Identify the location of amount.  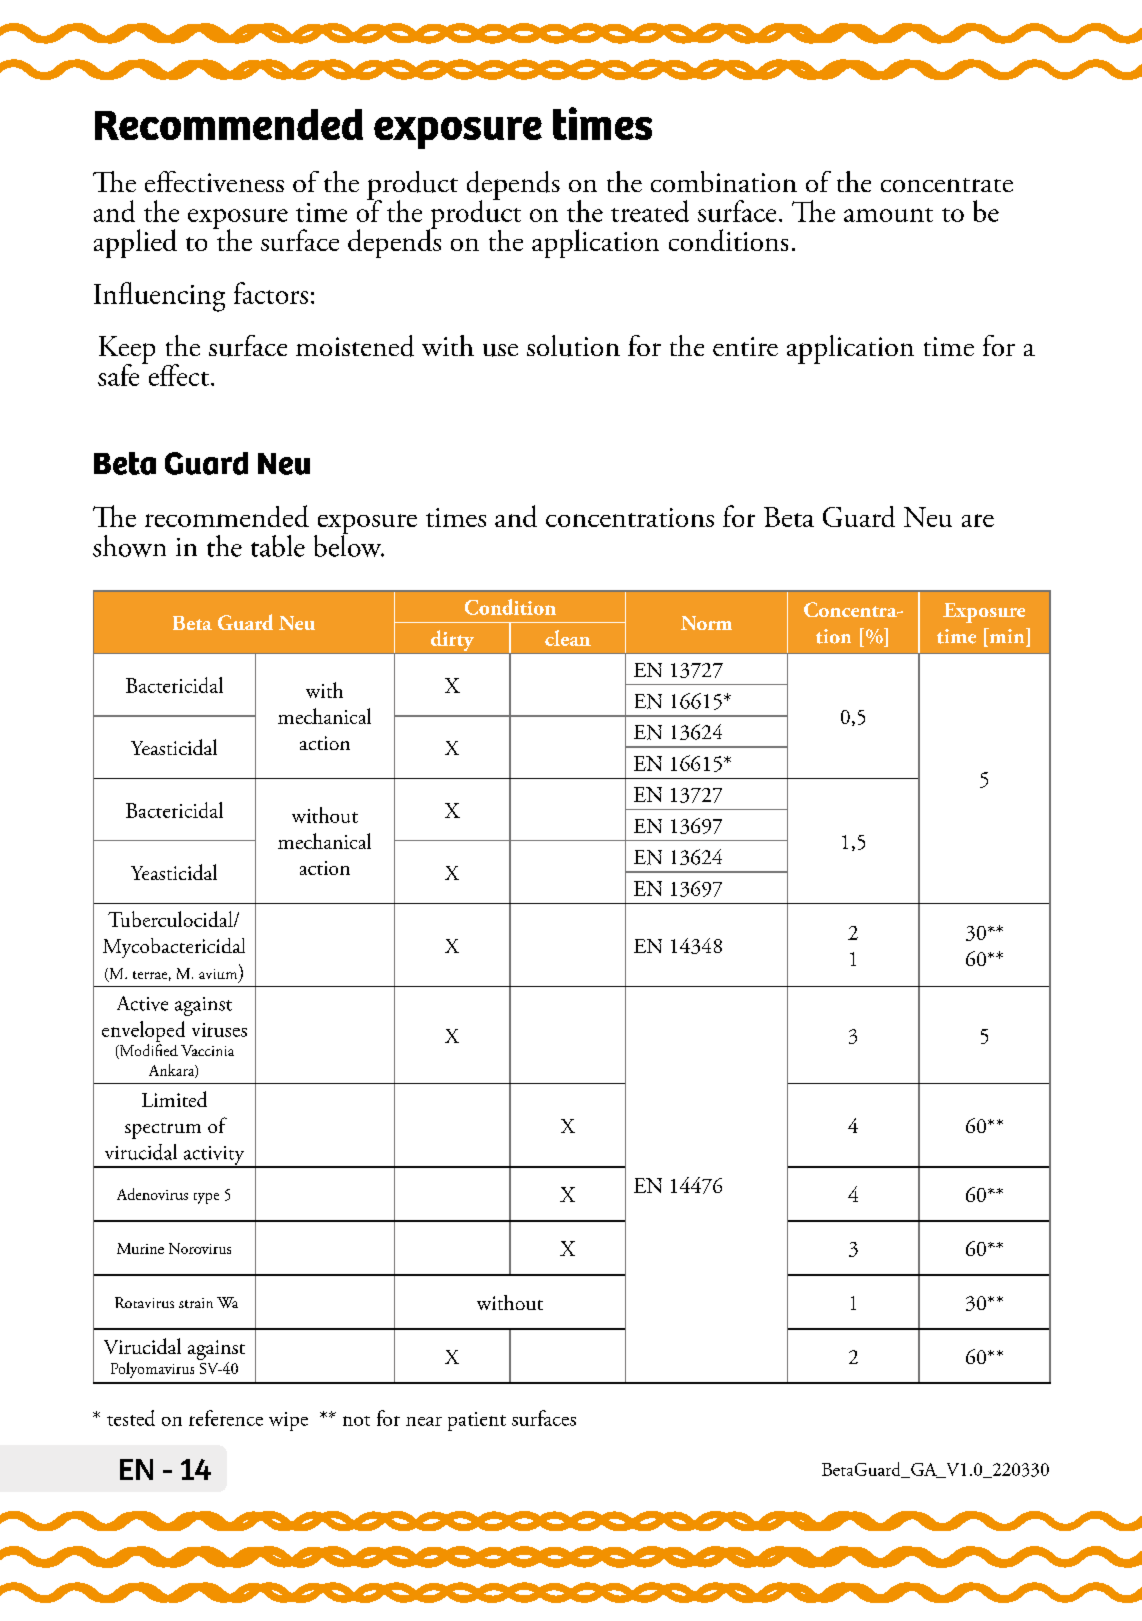
(888, 215).
